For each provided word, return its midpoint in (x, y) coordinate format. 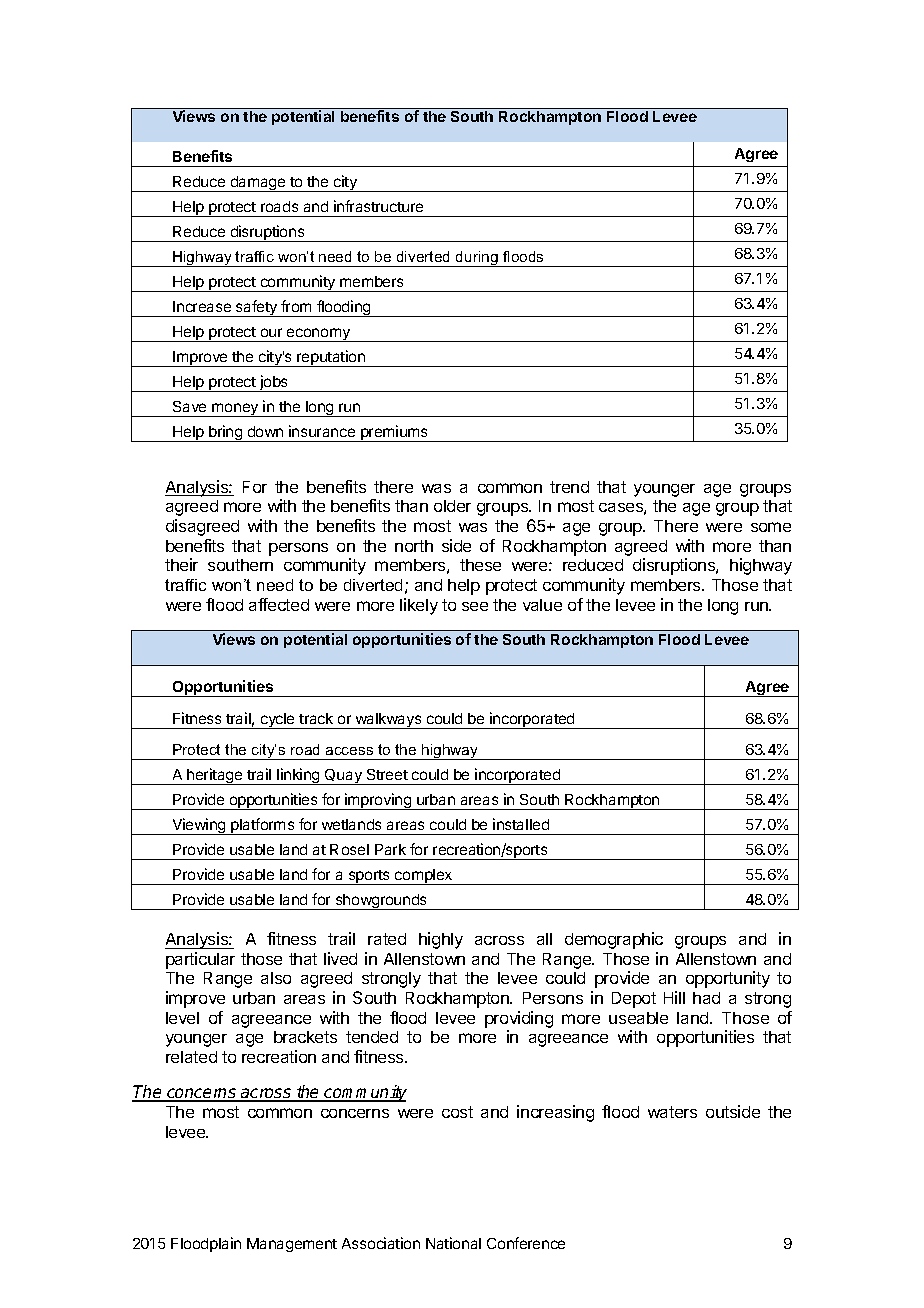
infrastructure (378, 206)
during (477, 259)
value (542, 605)
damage (258, 184)
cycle (277, 721)
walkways (389, 721)
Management (292, 1245)
